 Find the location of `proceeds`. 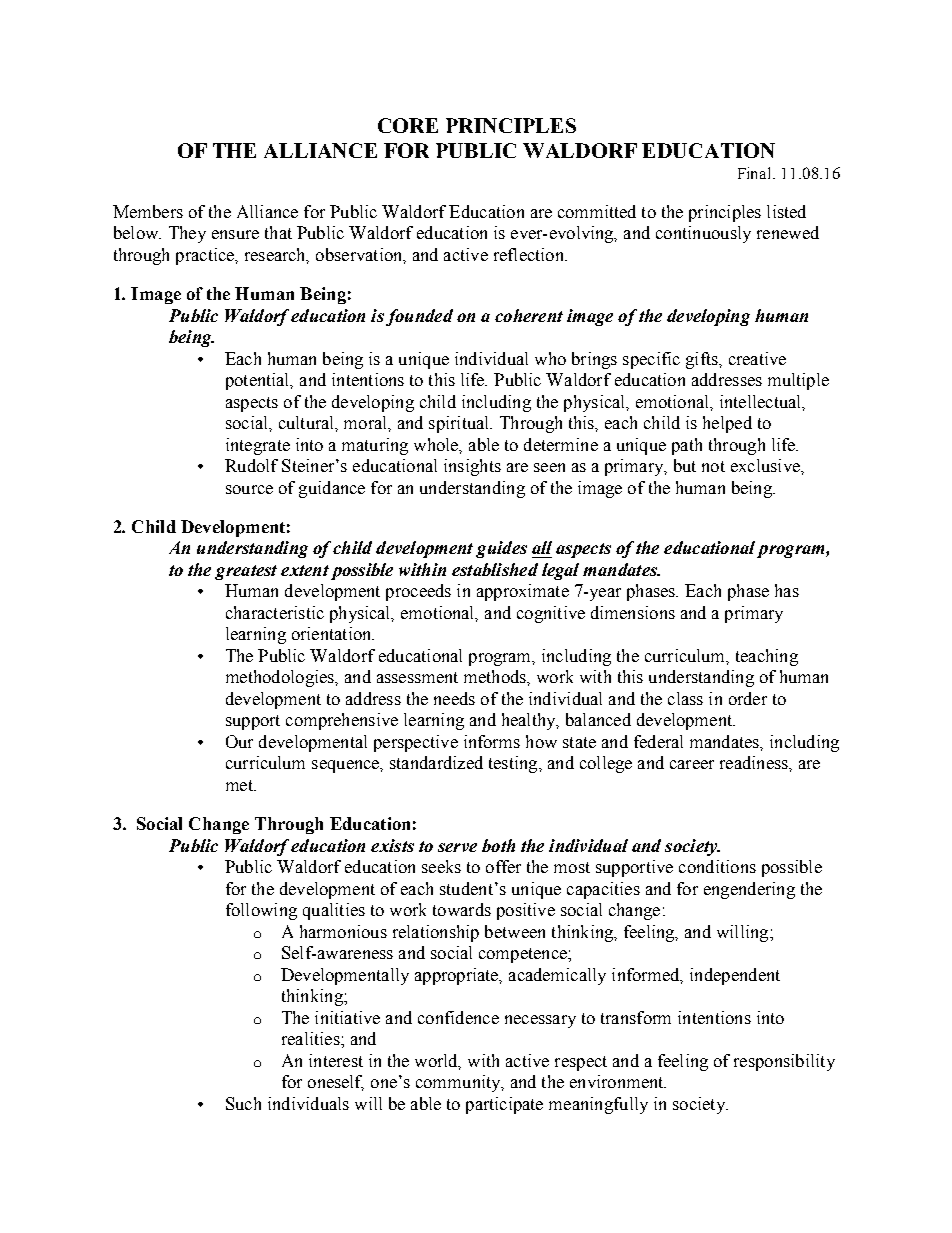

proceeds is located at coordinates (418, 592).
